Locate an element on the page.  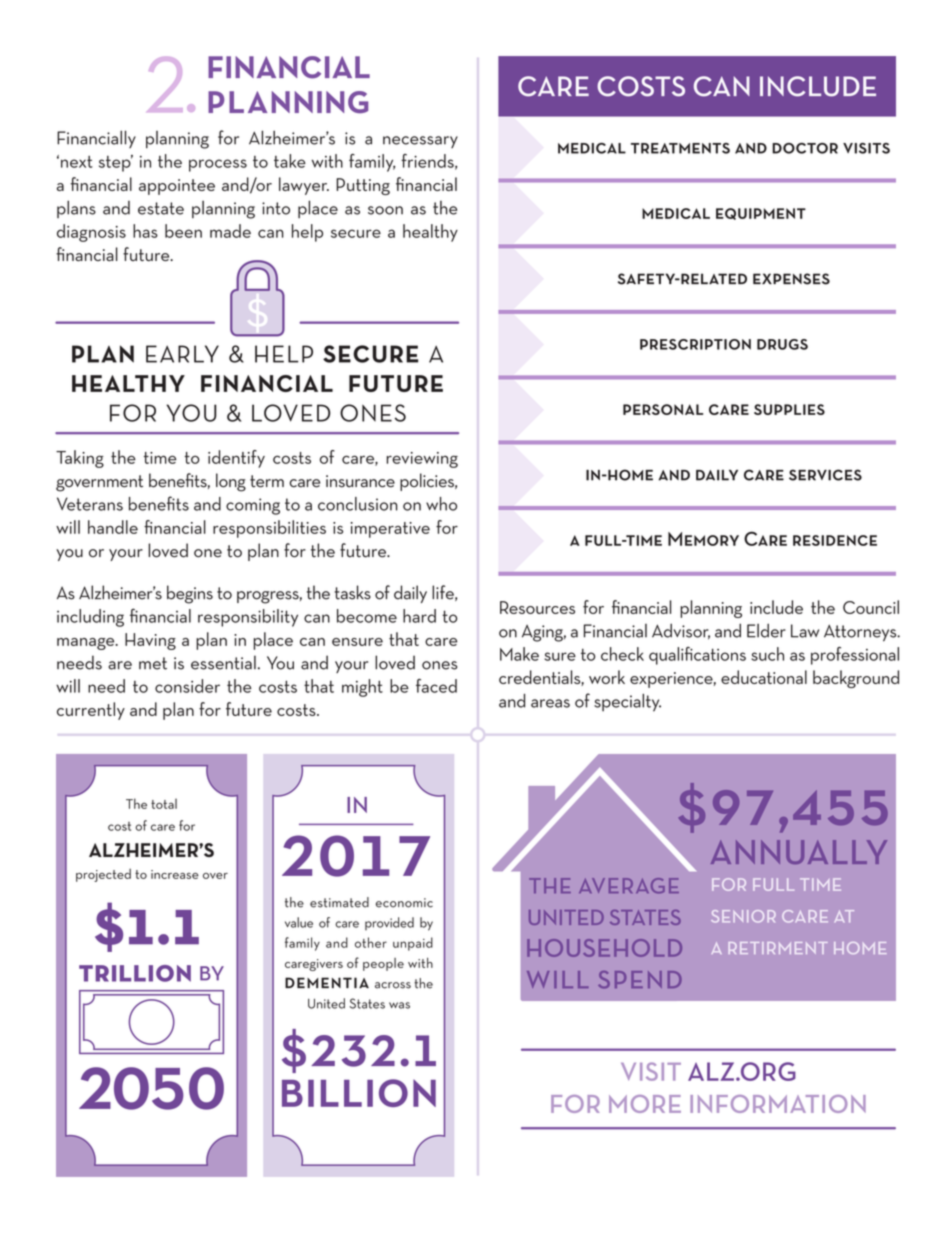
United is located at coordinates (326, 1003).
